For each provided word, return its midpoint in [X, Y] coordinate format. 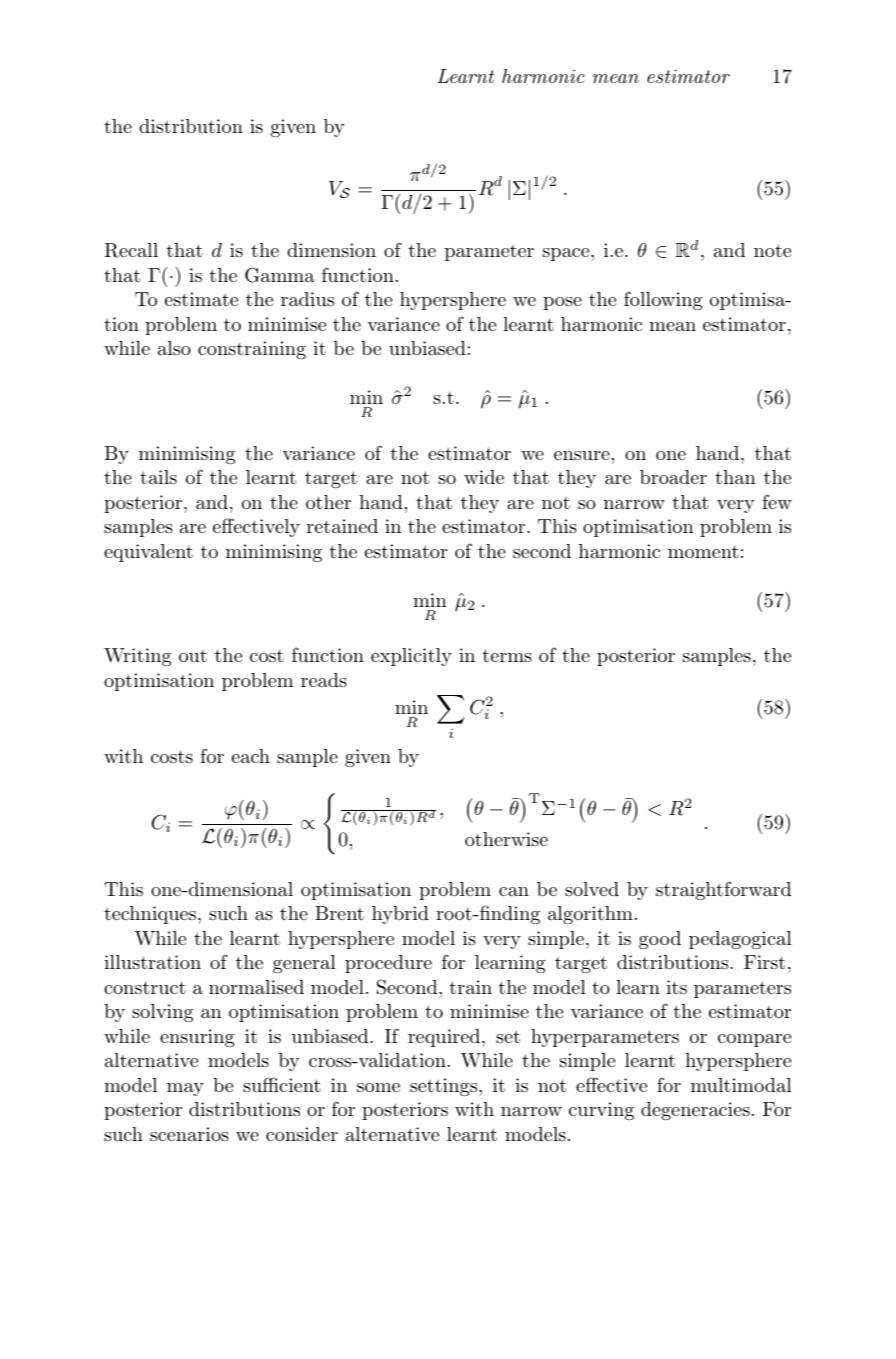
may [185, 1089]
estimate [201, 299]
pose [562, 303]
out [193, 656]
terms [507, 655]
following [663, 300]
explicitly [411, 657]
